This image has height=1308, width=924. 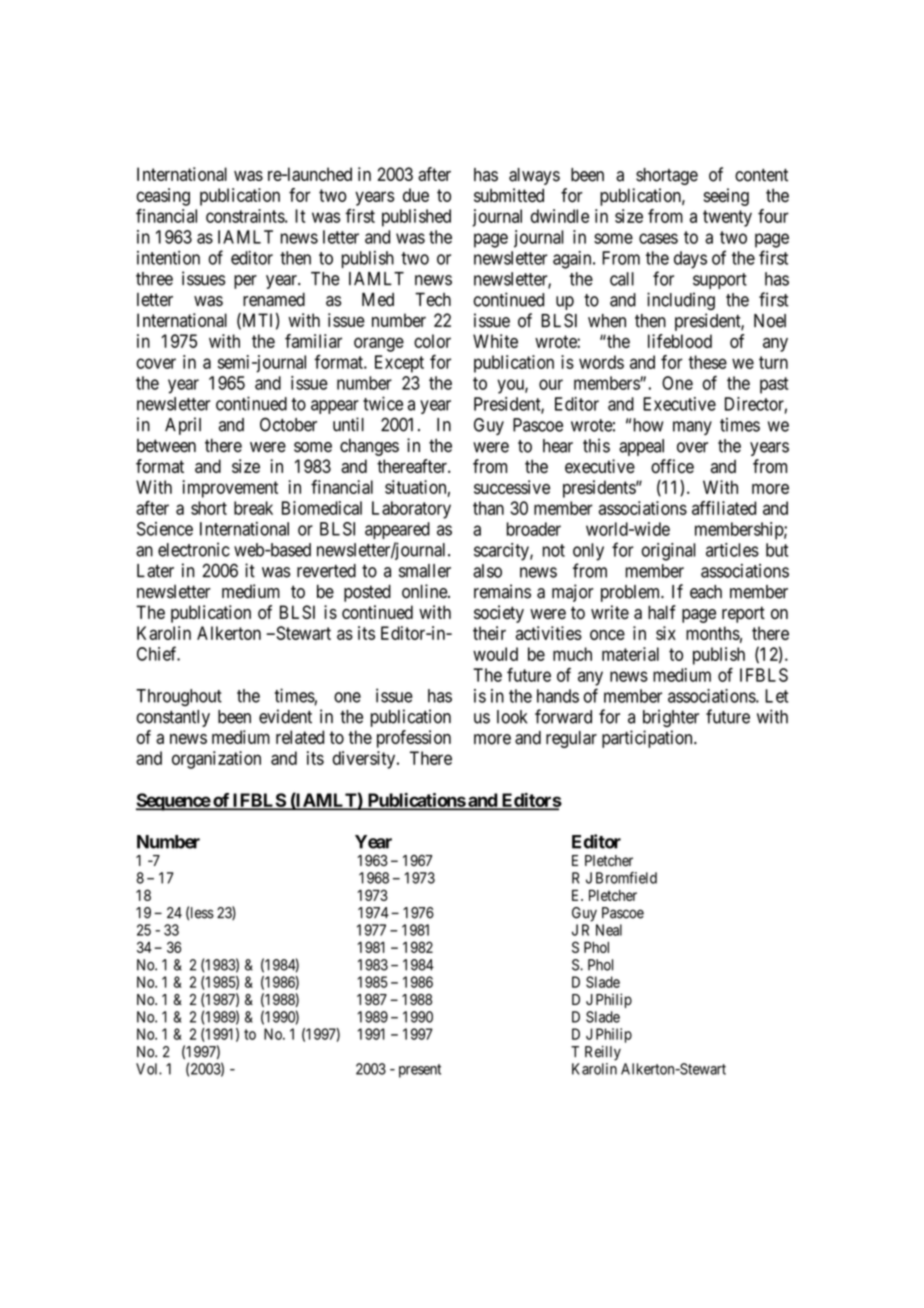 What do you see at coordinates (726, 197) in the image?
I see `seeing` at bounding box center [726, 197].
